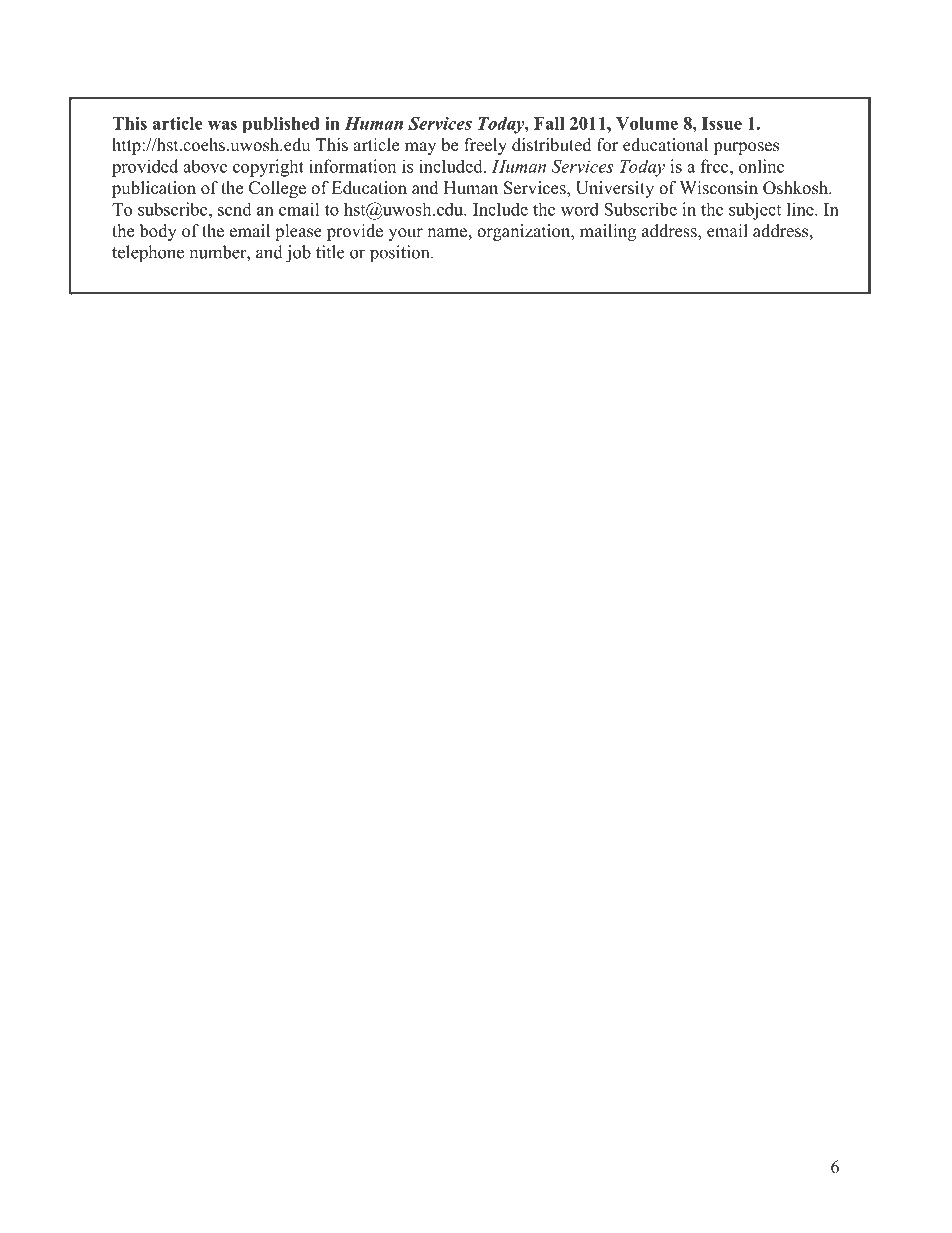  What do you see at coordinates (277, 189) in the screenshot?
I see `College` at bounding box center [277, 189].
